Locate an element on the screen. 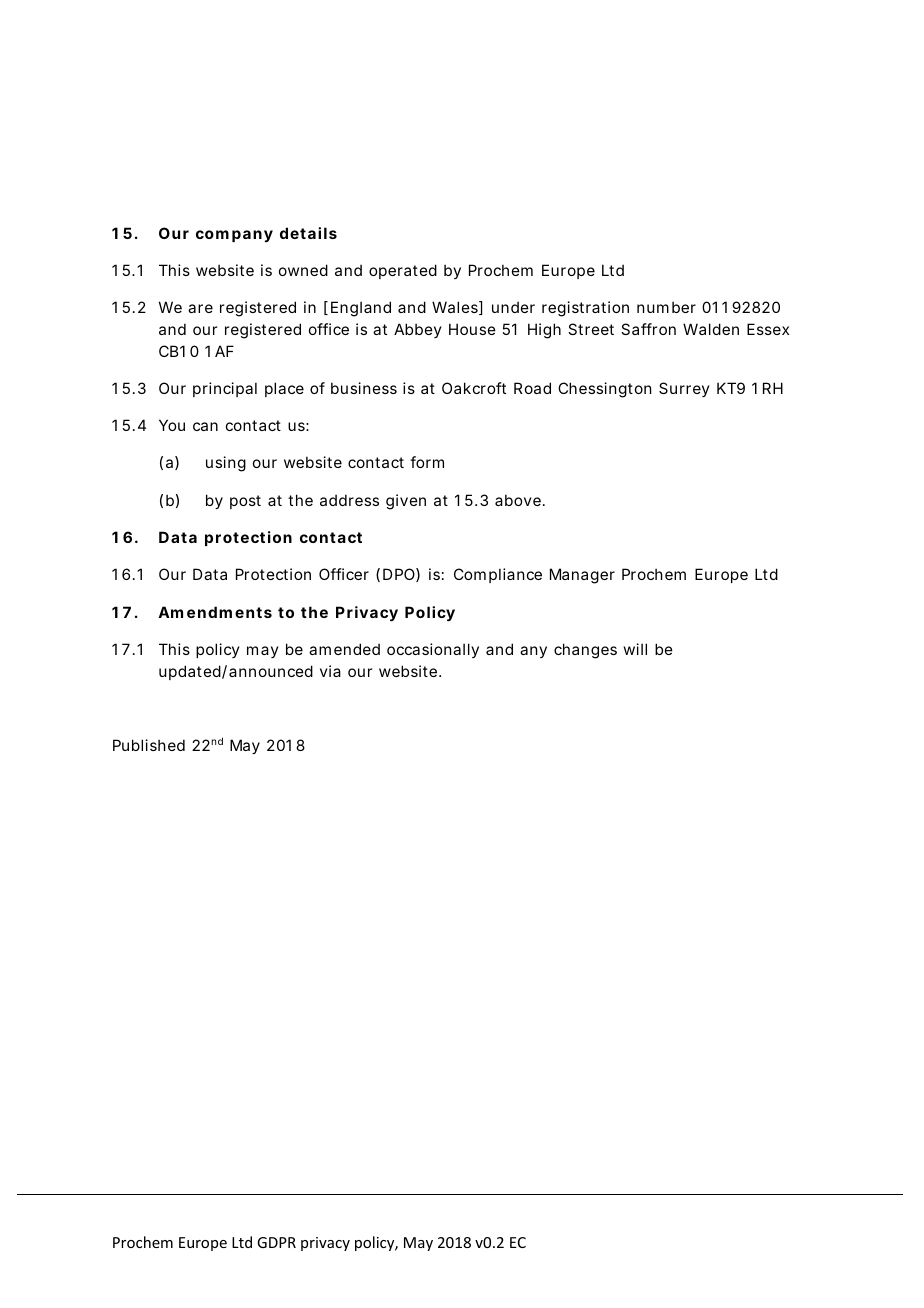  GDPR is located at coordinates (276, 1242).
